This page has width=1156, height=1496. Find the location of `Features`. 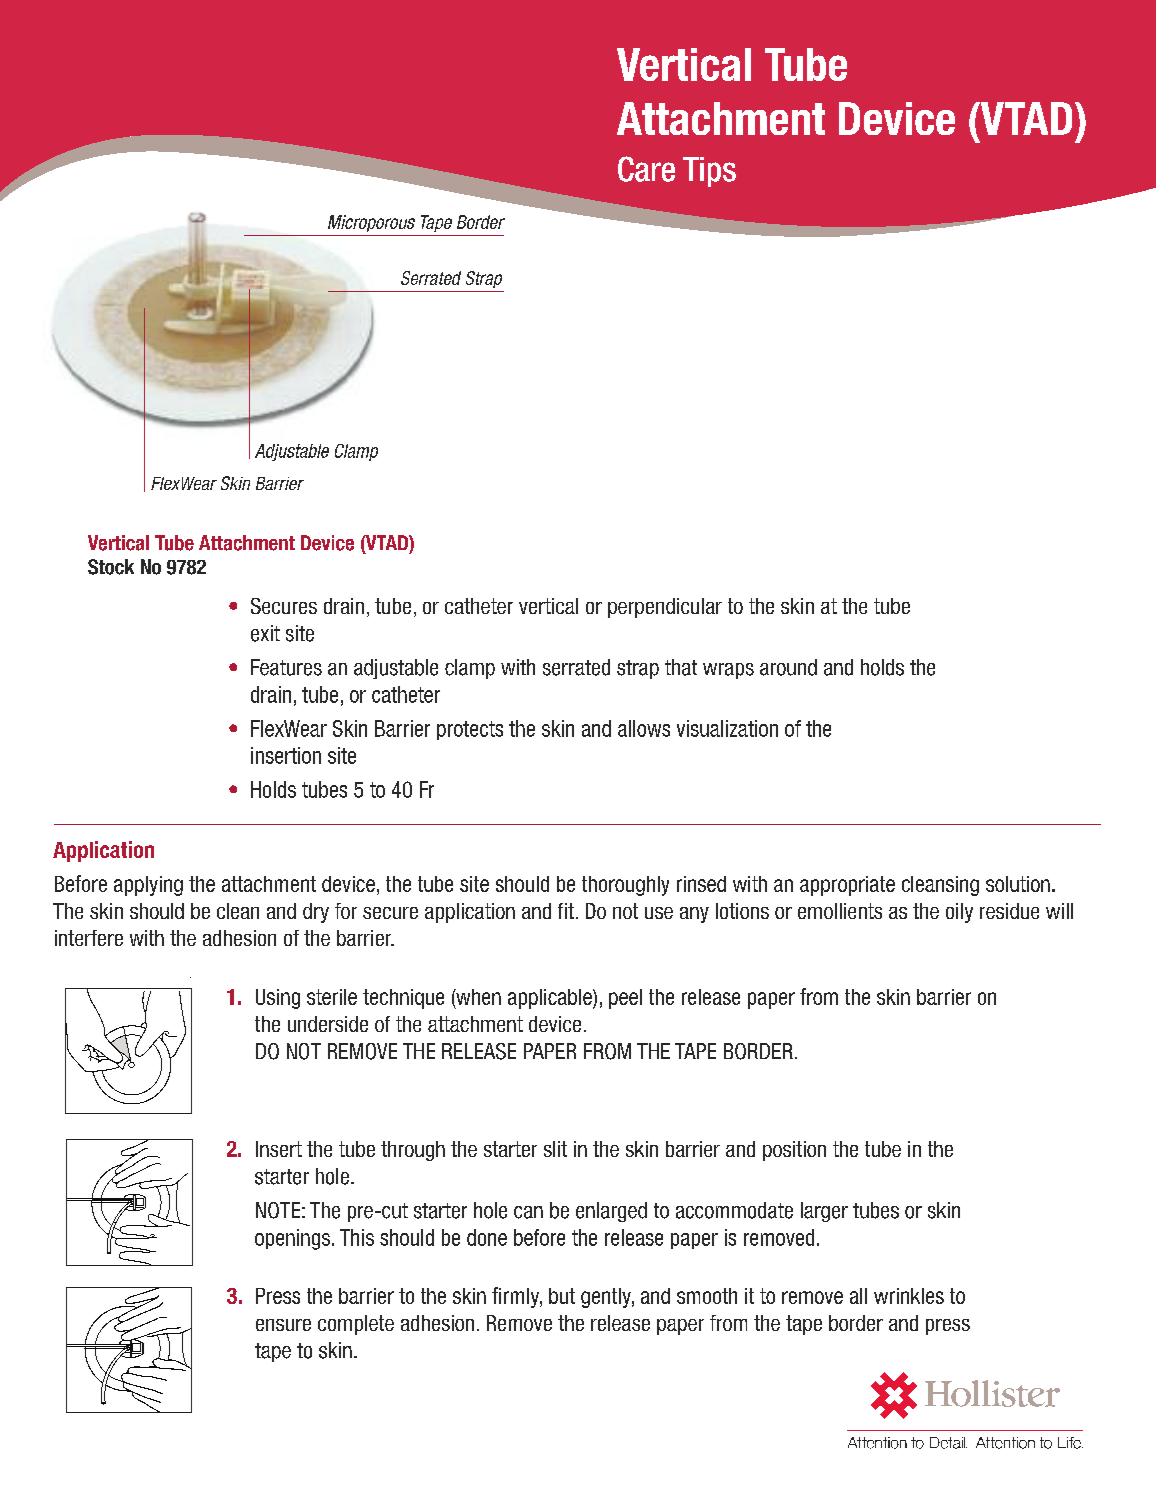

Features is located at coordinates (286, 667).
